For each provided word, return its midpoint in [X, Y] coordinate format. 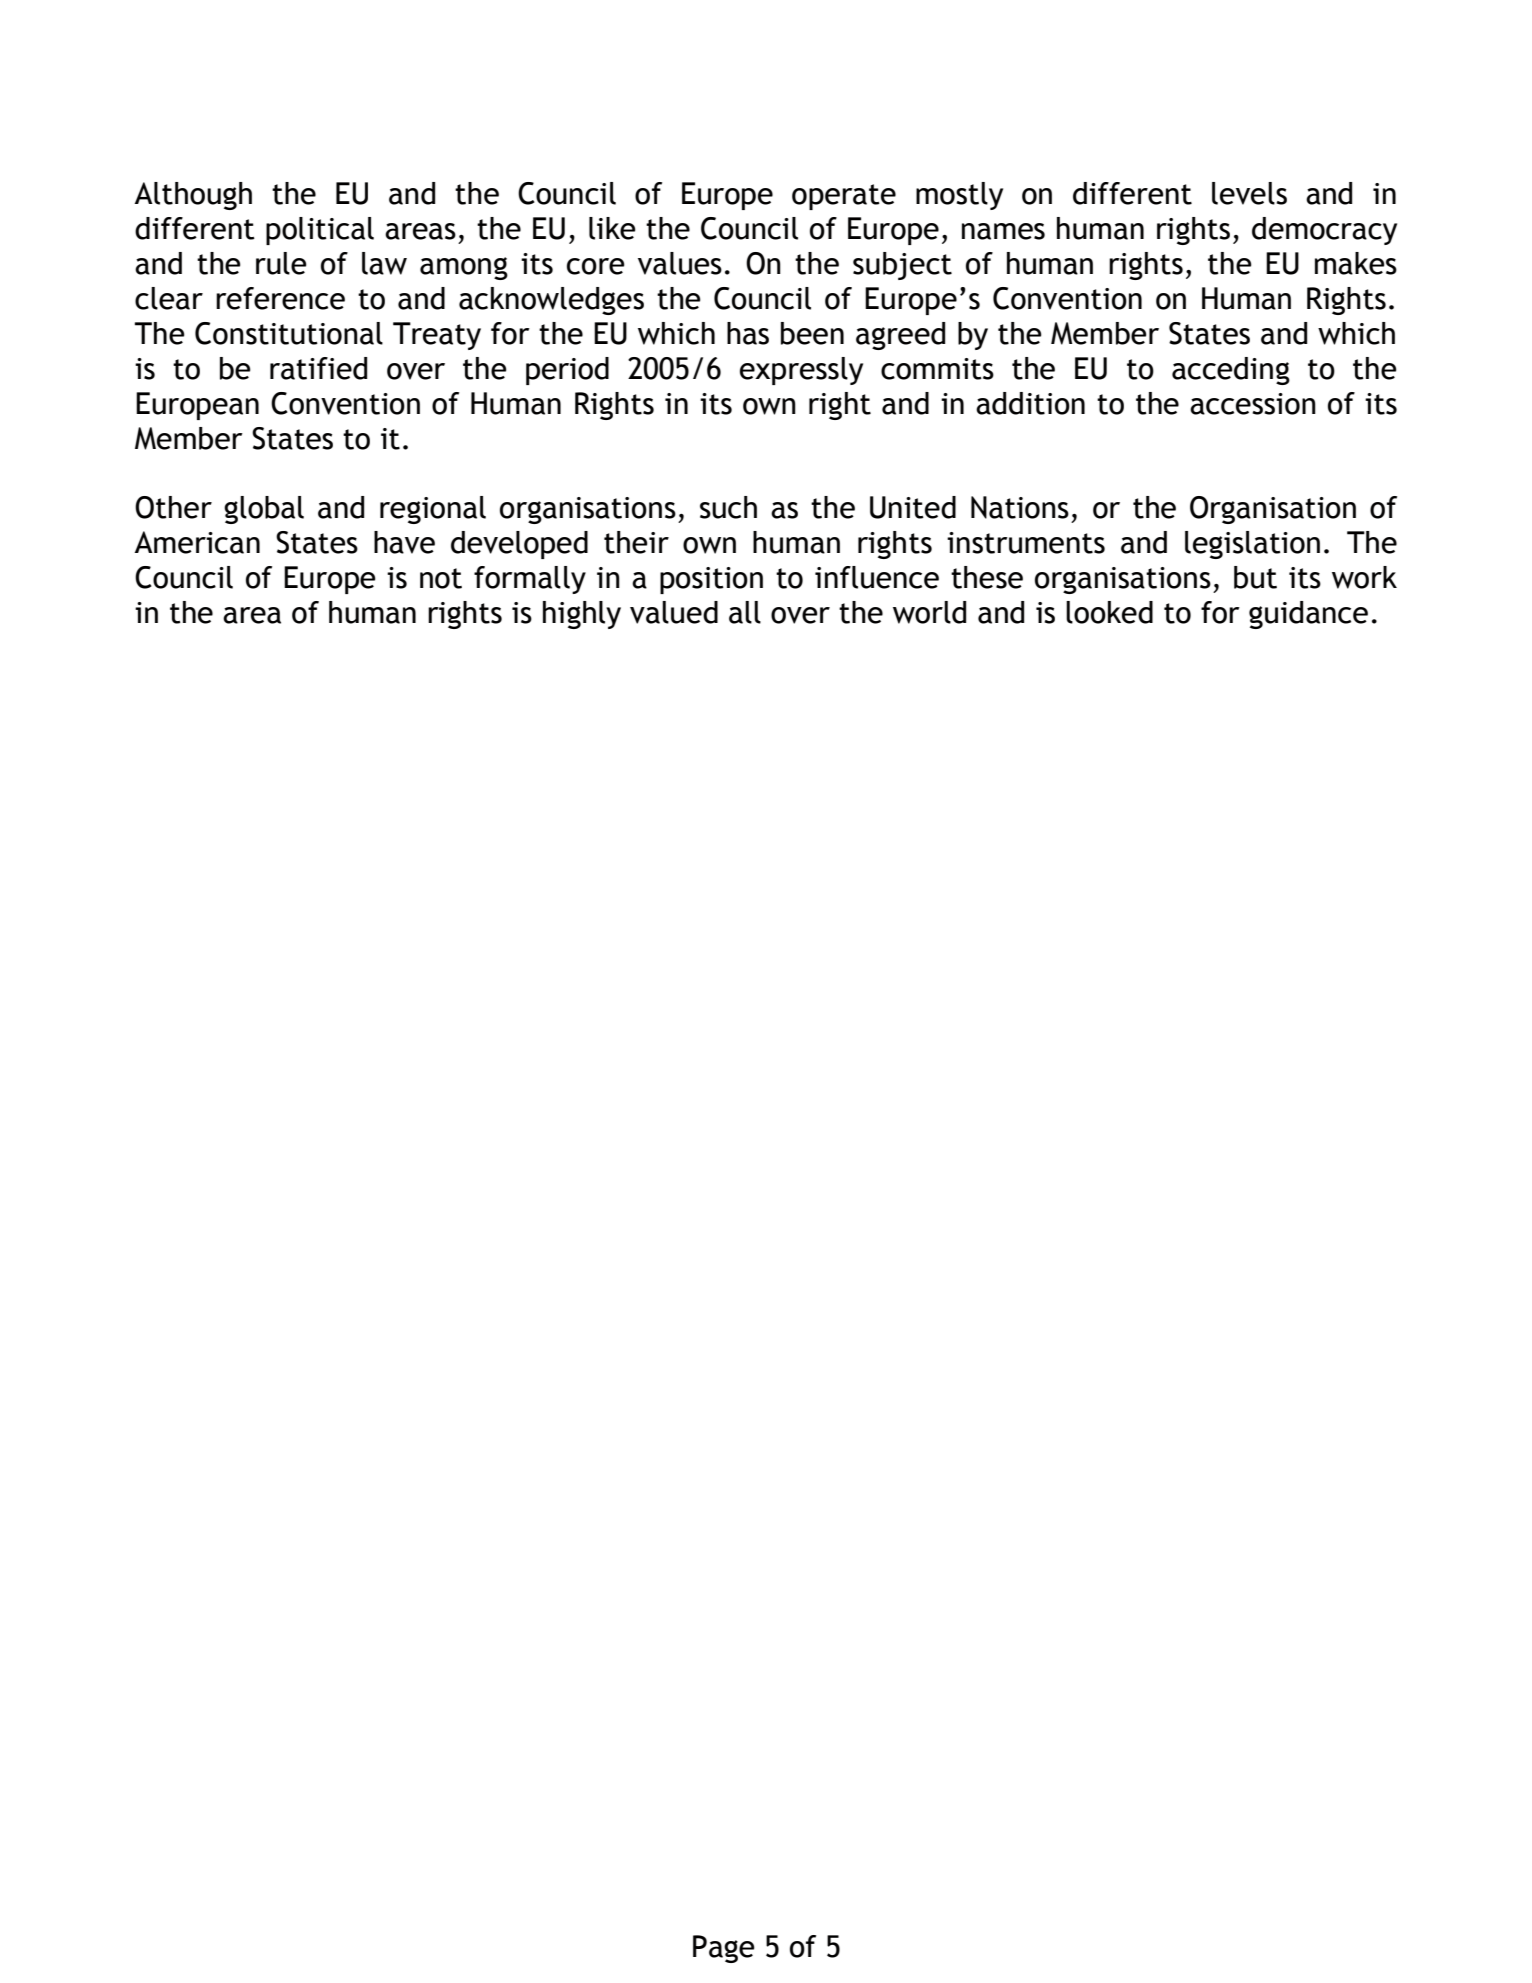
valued [674, 612]
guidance [1308, 615]
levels [1249, 193]
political [320, 231]
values [680, 263]
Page [724, 1949]
